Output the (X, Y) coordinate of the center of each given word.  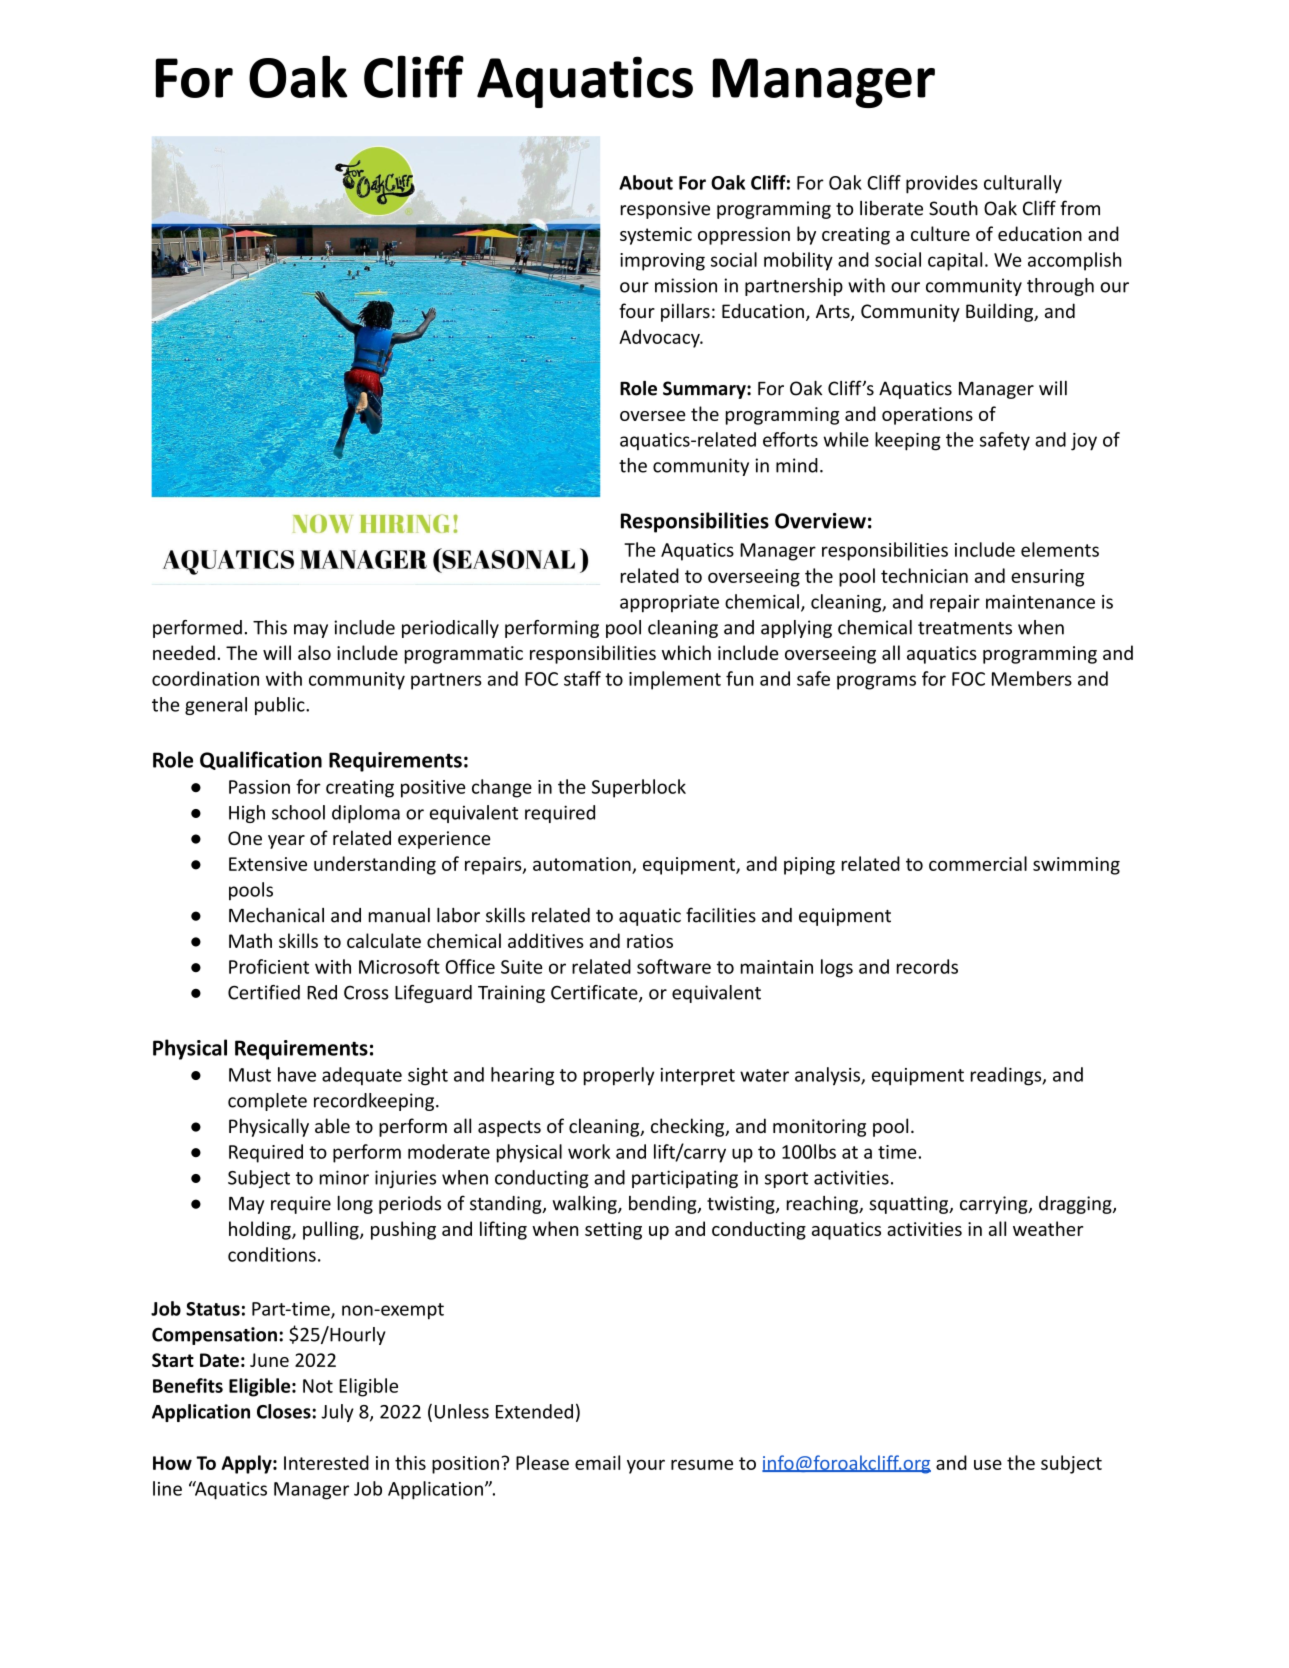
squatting (910, 1205)
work (589, 1151)
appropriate (669, 604)
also (314, 652)
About (646, 182)
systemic (656, 236)
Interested (326, 1462)
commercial (978, 863)
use (988, 1464)
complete (267, 1102)
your (646, 1466)
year (286, 842)
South (953, 208)
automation (582, 864)
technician (924, 575)
